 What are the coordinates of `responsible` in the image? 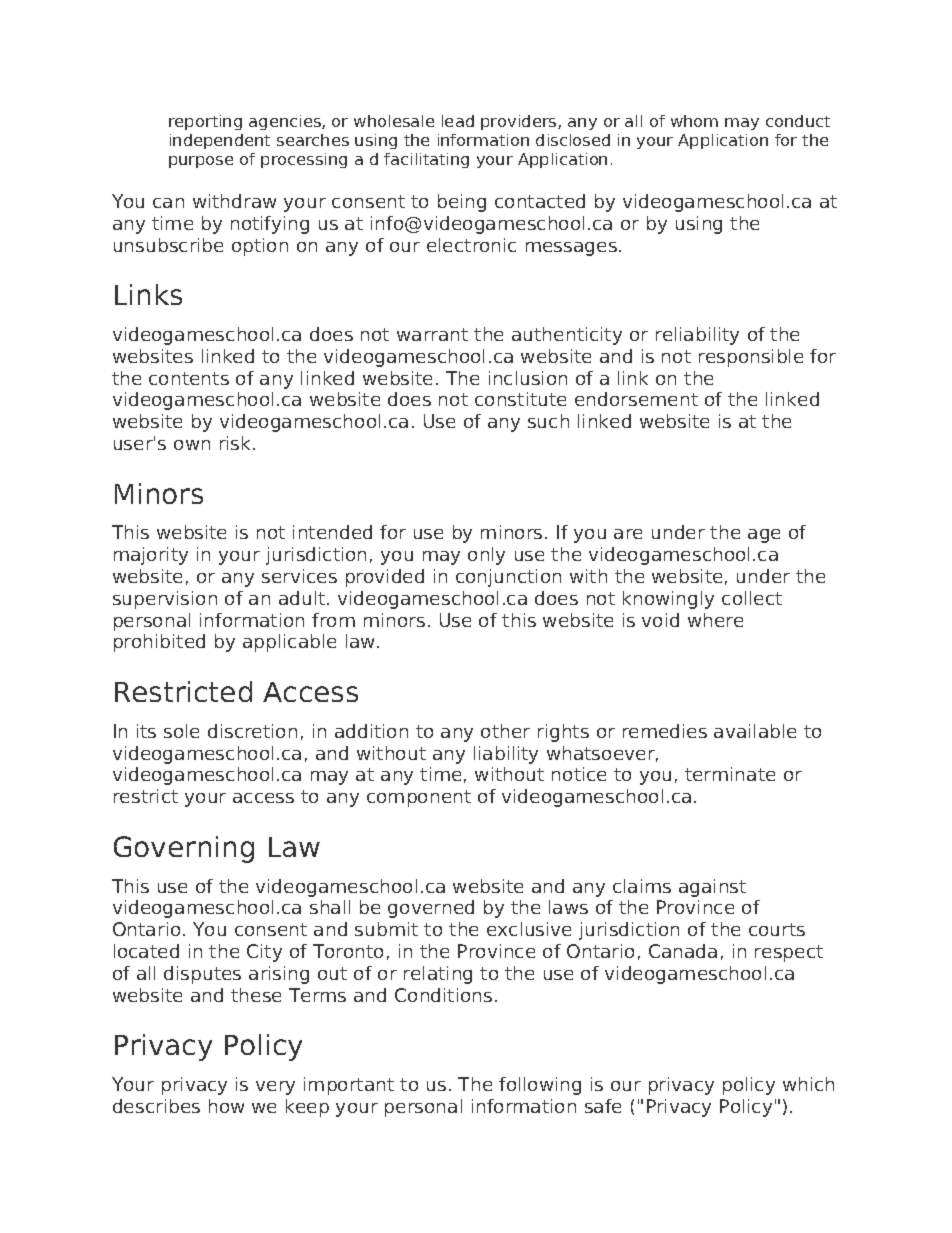 It's located at (751, 358).
